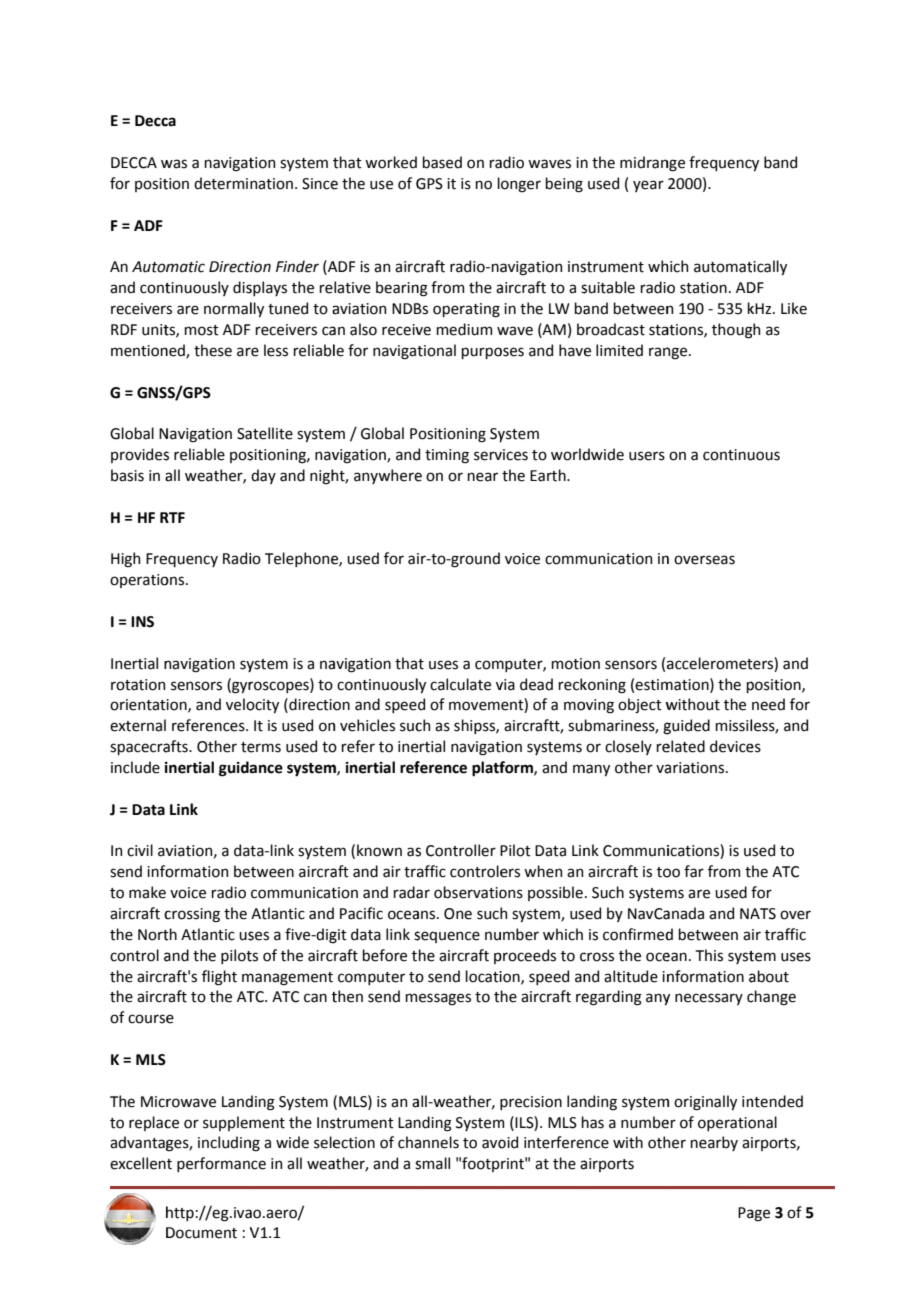  Describe the element at coordinates (237, 1101) in the document. I see `Land` at that location.
